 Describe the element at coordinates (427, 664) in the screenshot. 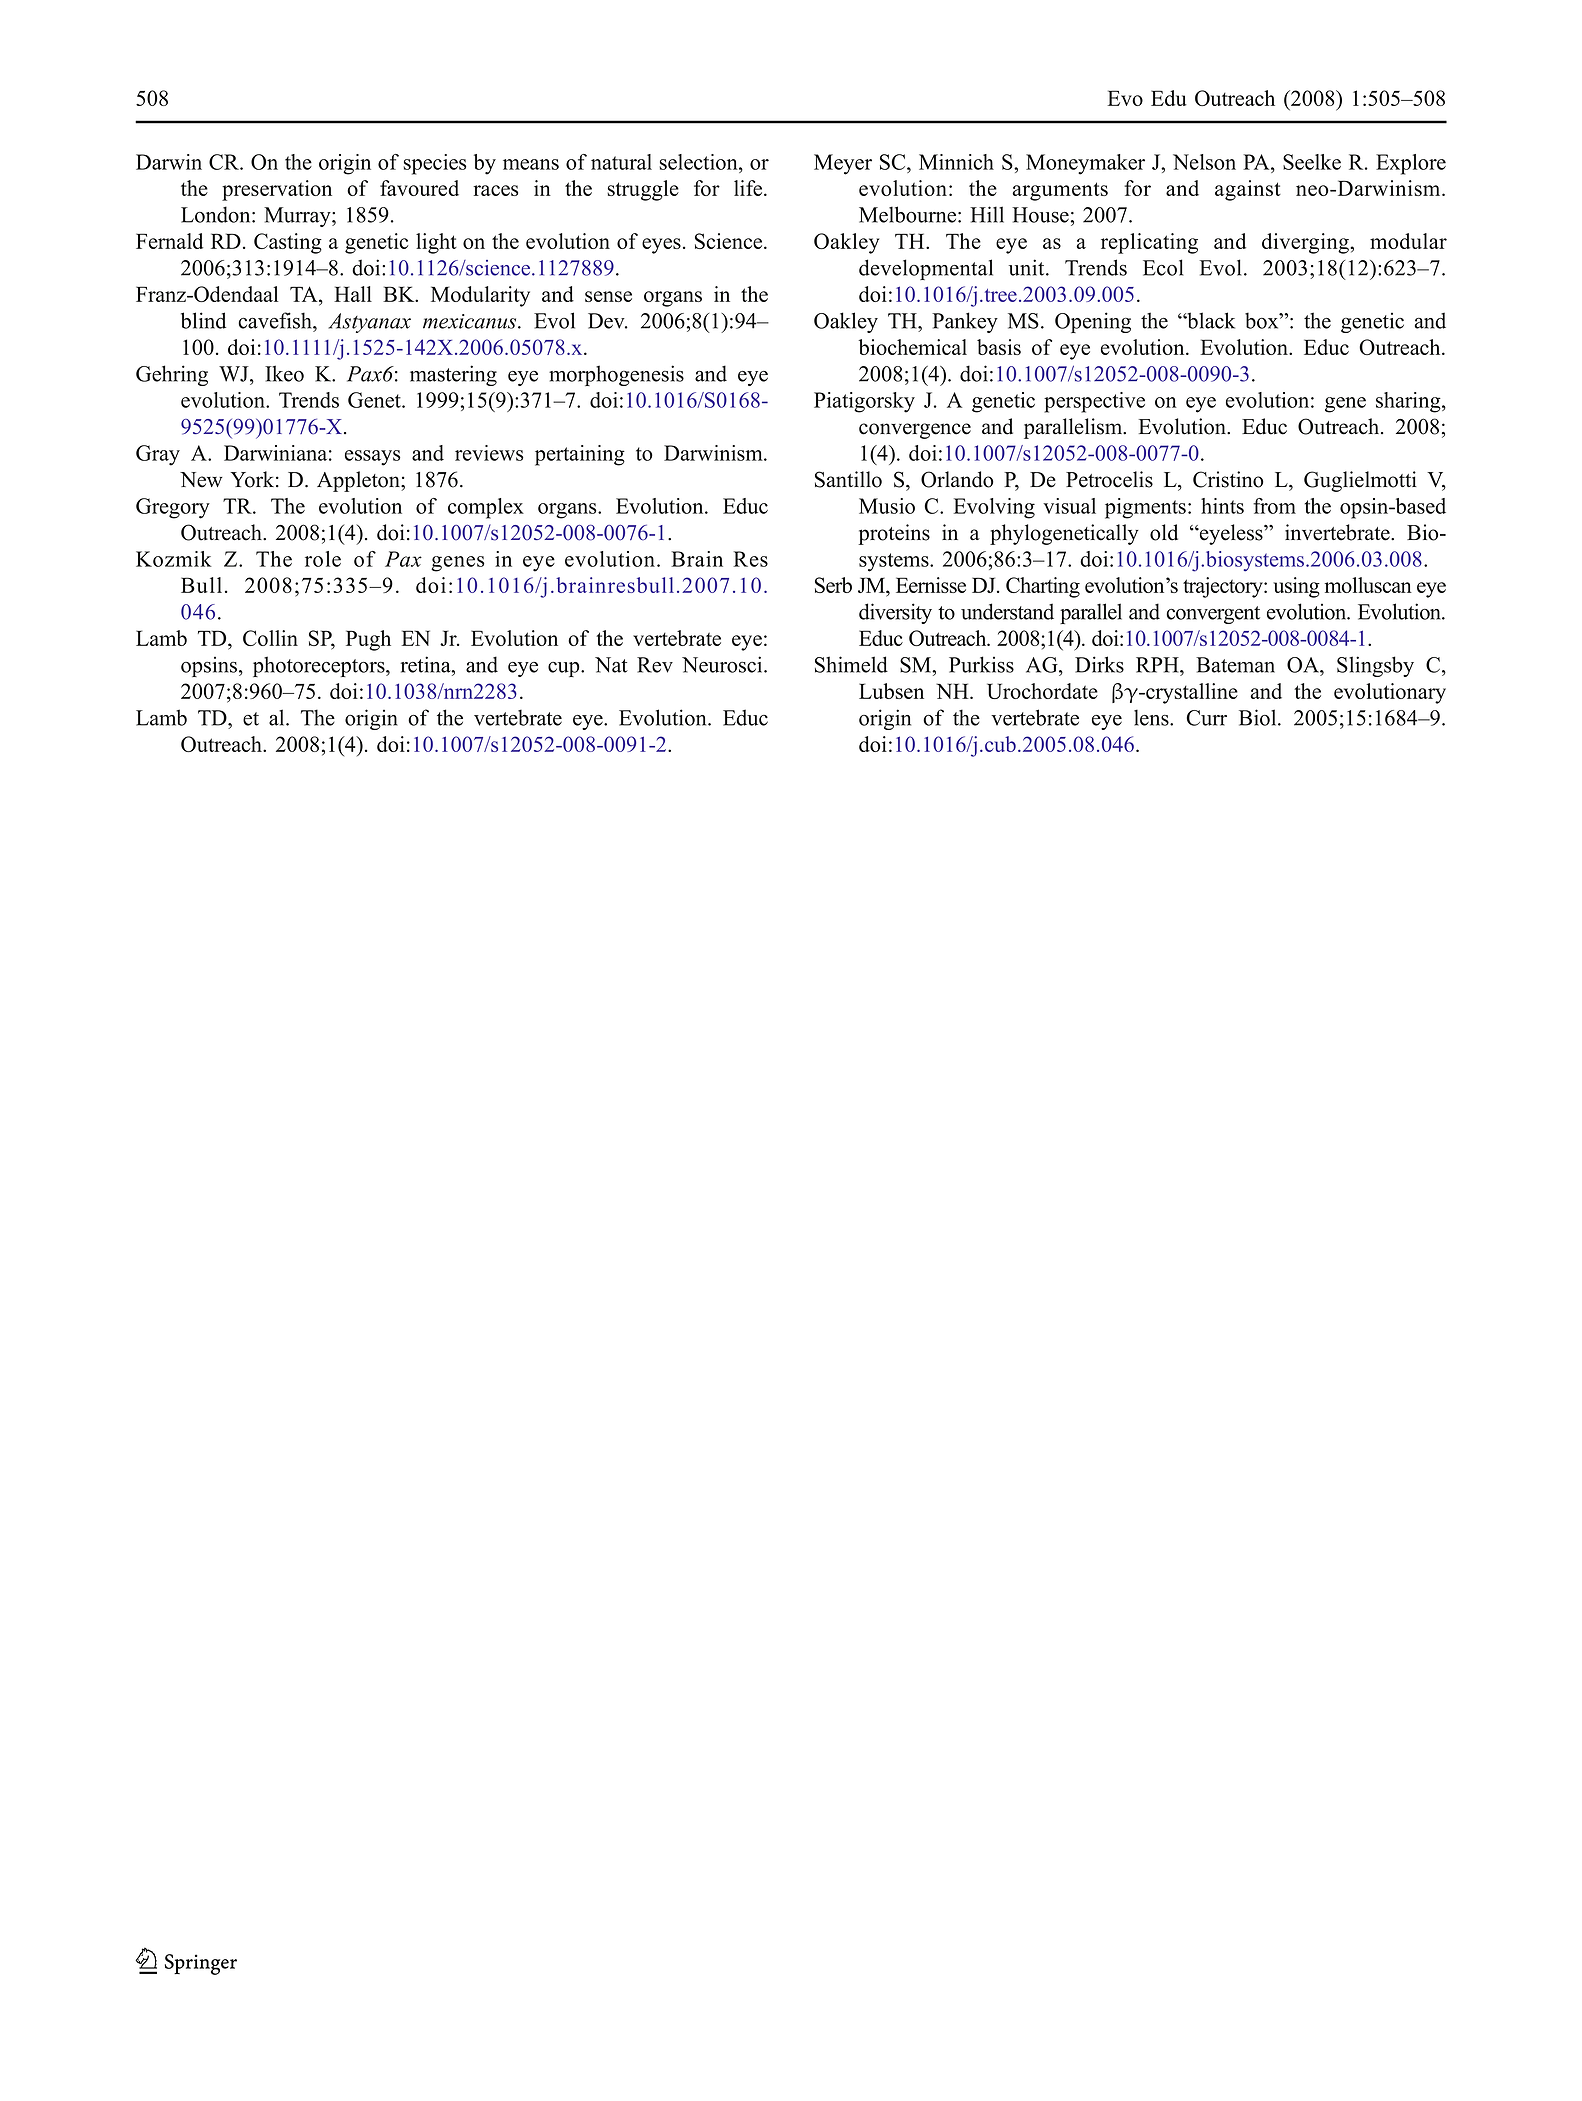

I see `retina` at that location.
